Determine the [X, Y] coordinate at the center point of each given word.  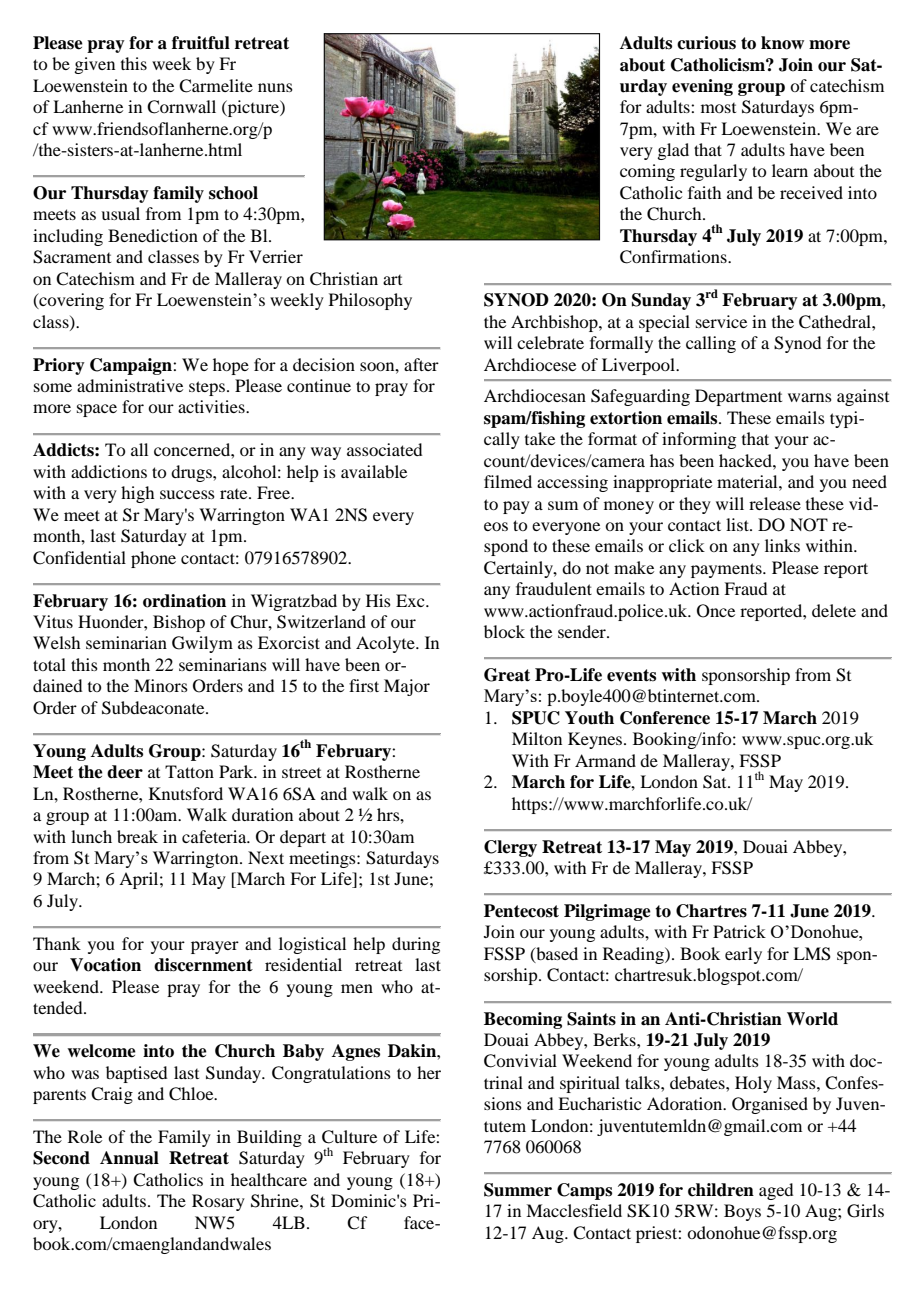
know [782, 43]
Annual [129, 1158]
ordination [184, 601]
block [504, 631]
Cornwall [181, 107]
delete [834, 610]
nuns [275, 87]
